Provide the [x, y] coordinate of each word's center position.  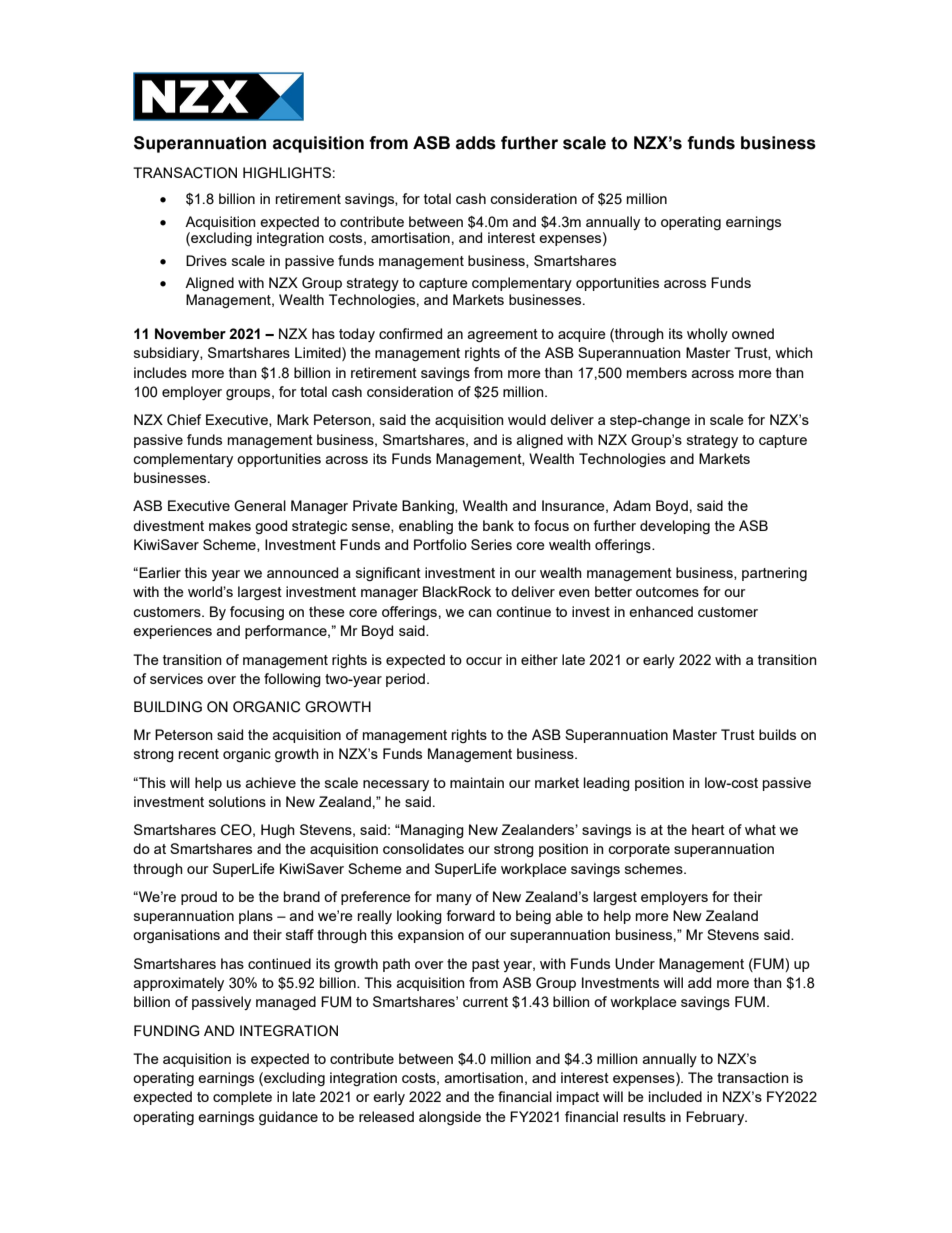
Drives [206, 260]
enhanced [661, 611]
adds [476, 143]
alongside [450, 1118]
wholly [707, 335]
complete [242, 1098]
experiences [172, 632]
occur [484, 661]
